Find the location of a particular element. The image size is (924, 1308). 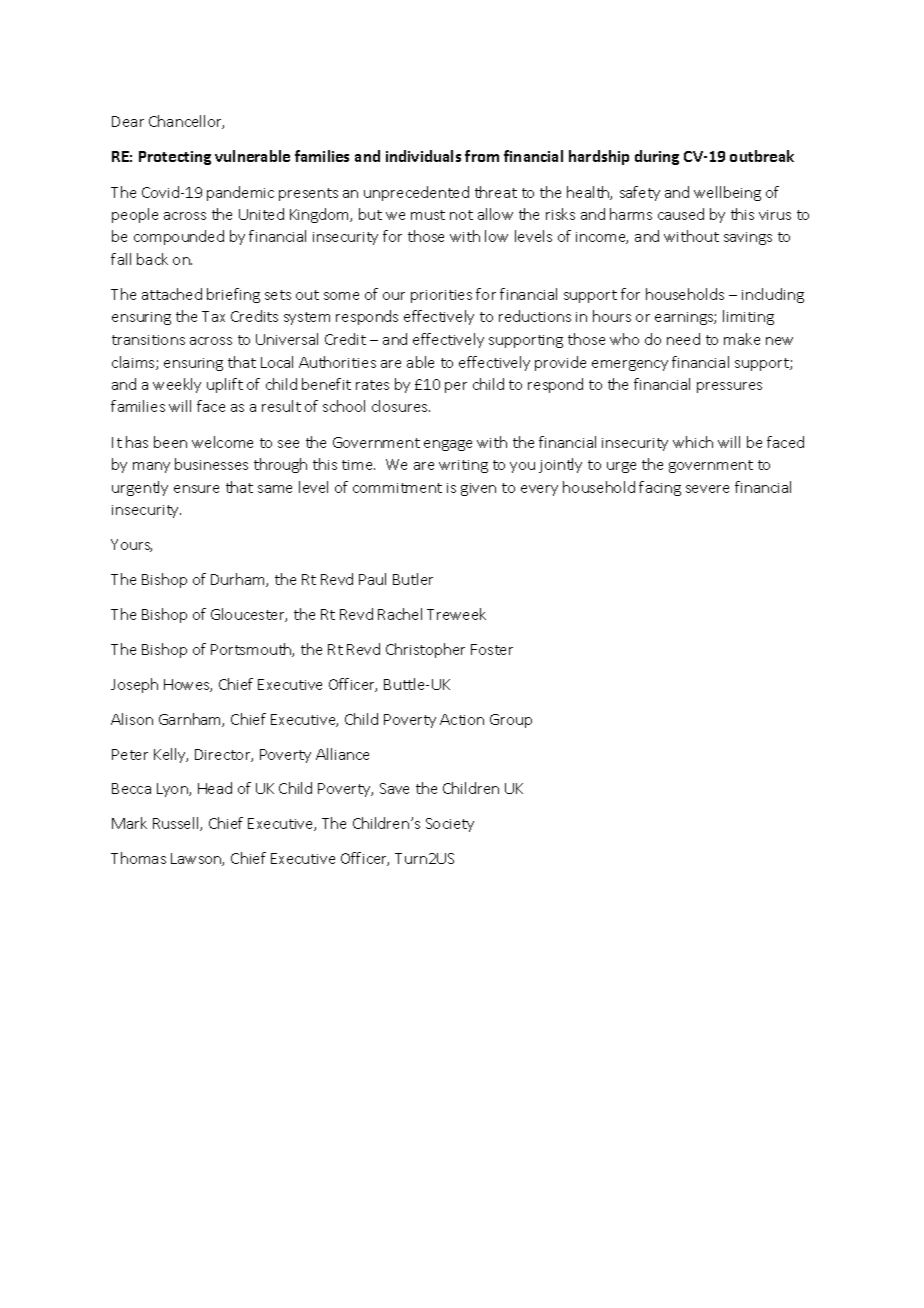

individuals is located at coordinates (423, 156).
